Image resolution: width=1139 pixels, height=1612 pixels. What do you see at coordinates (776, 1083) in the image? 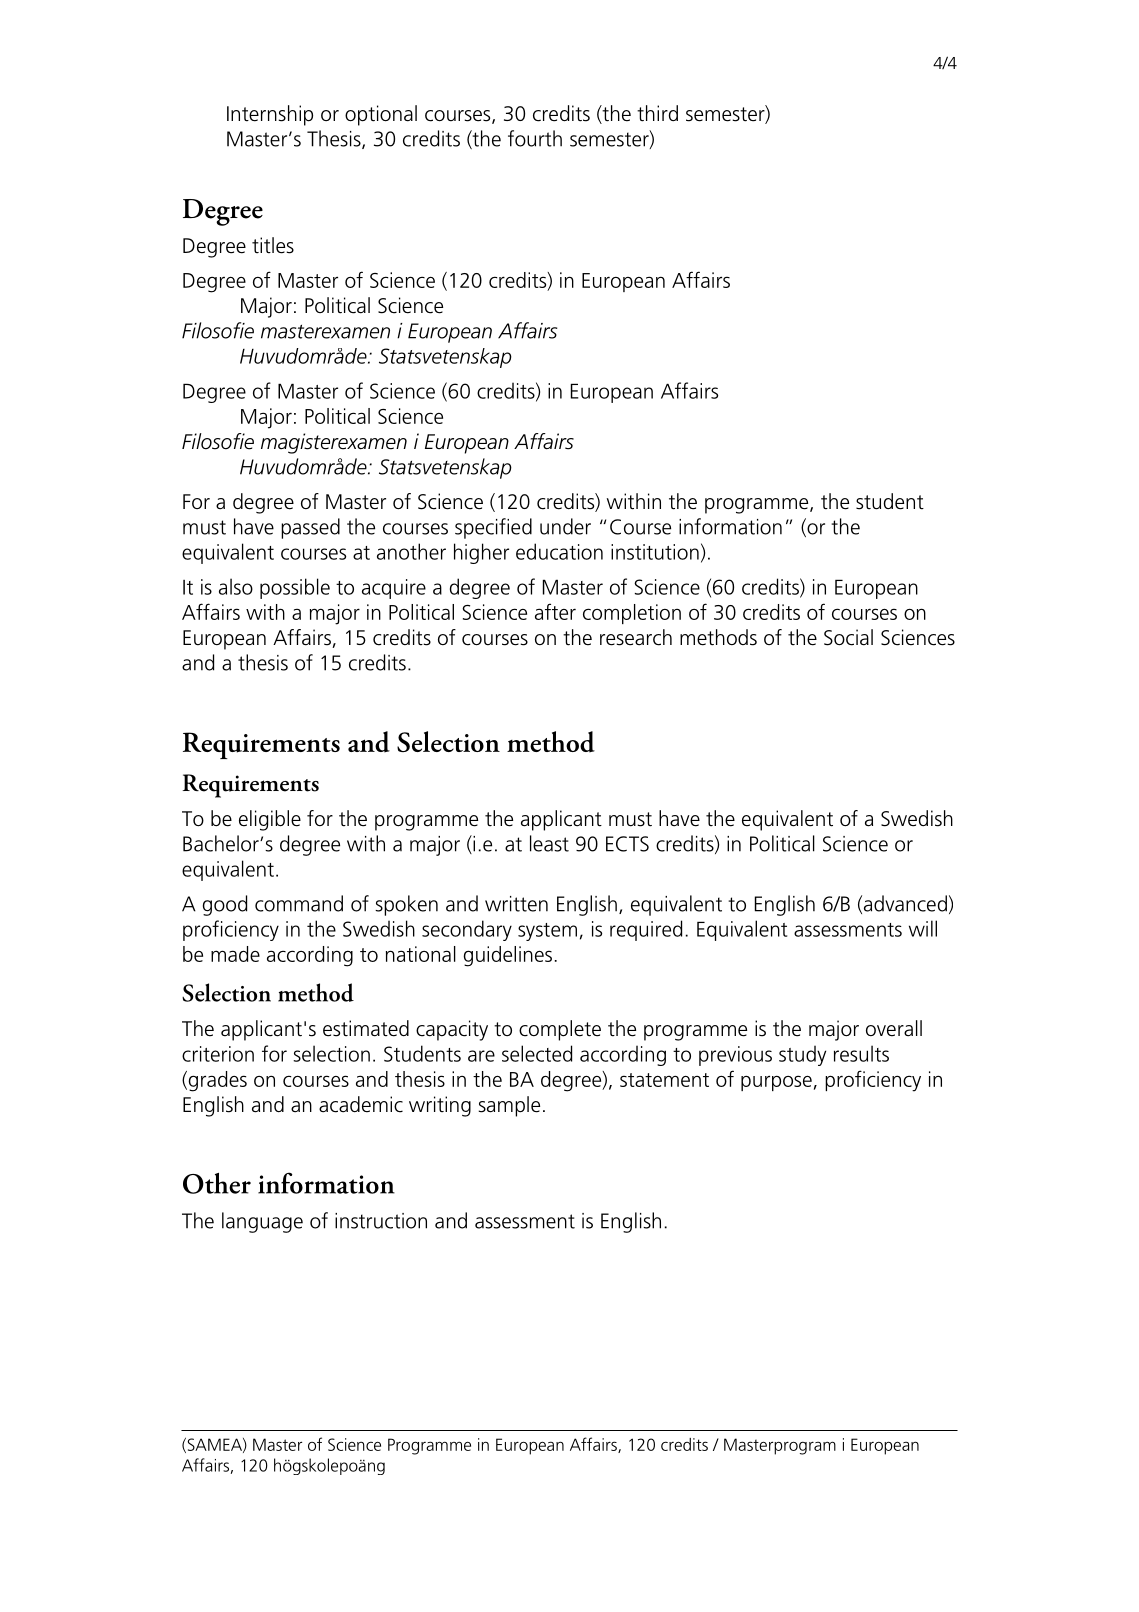
I see `purpose` at bounding box center [776, 1083].
